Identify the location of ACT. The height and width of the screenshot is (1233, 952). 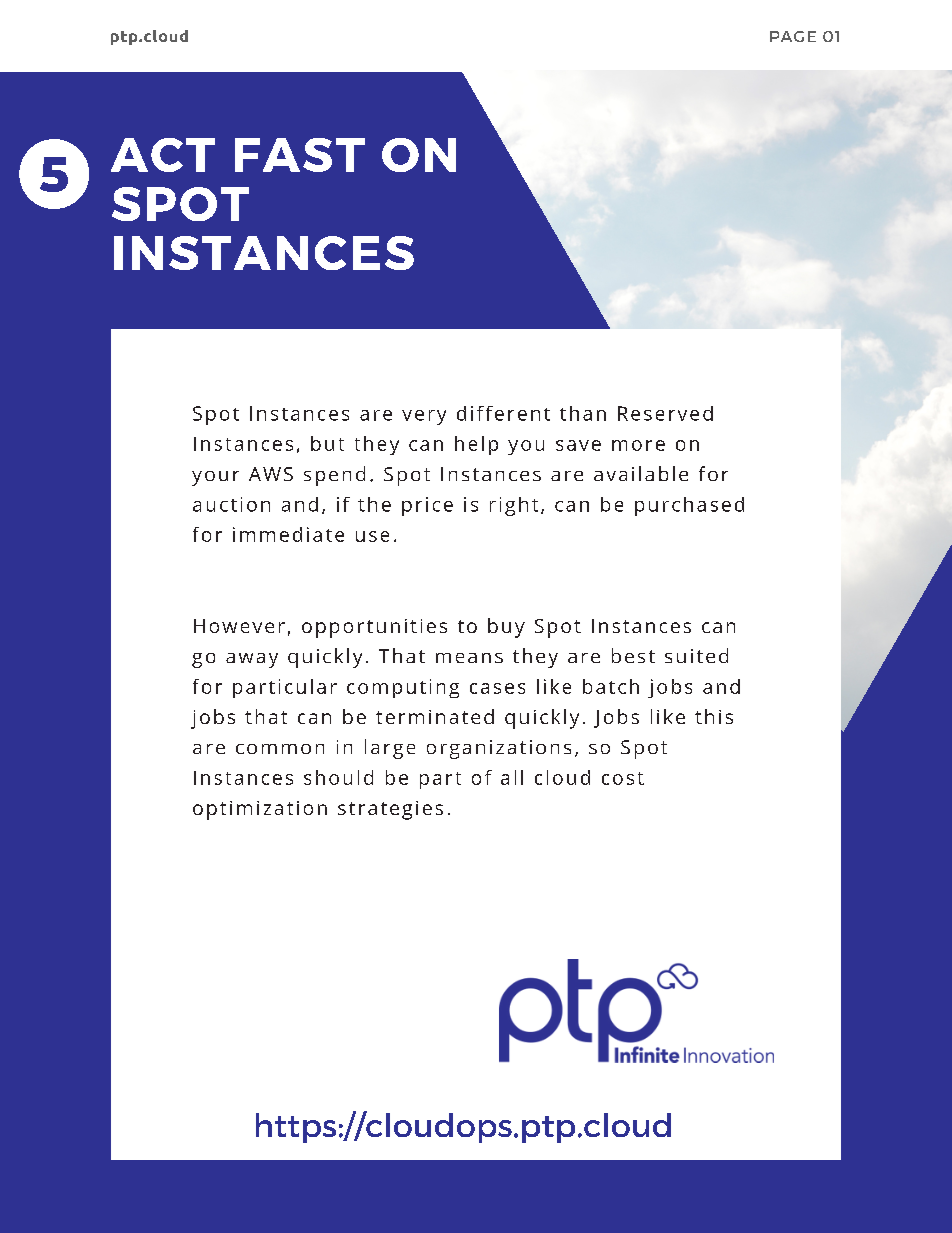
(163, 155).
